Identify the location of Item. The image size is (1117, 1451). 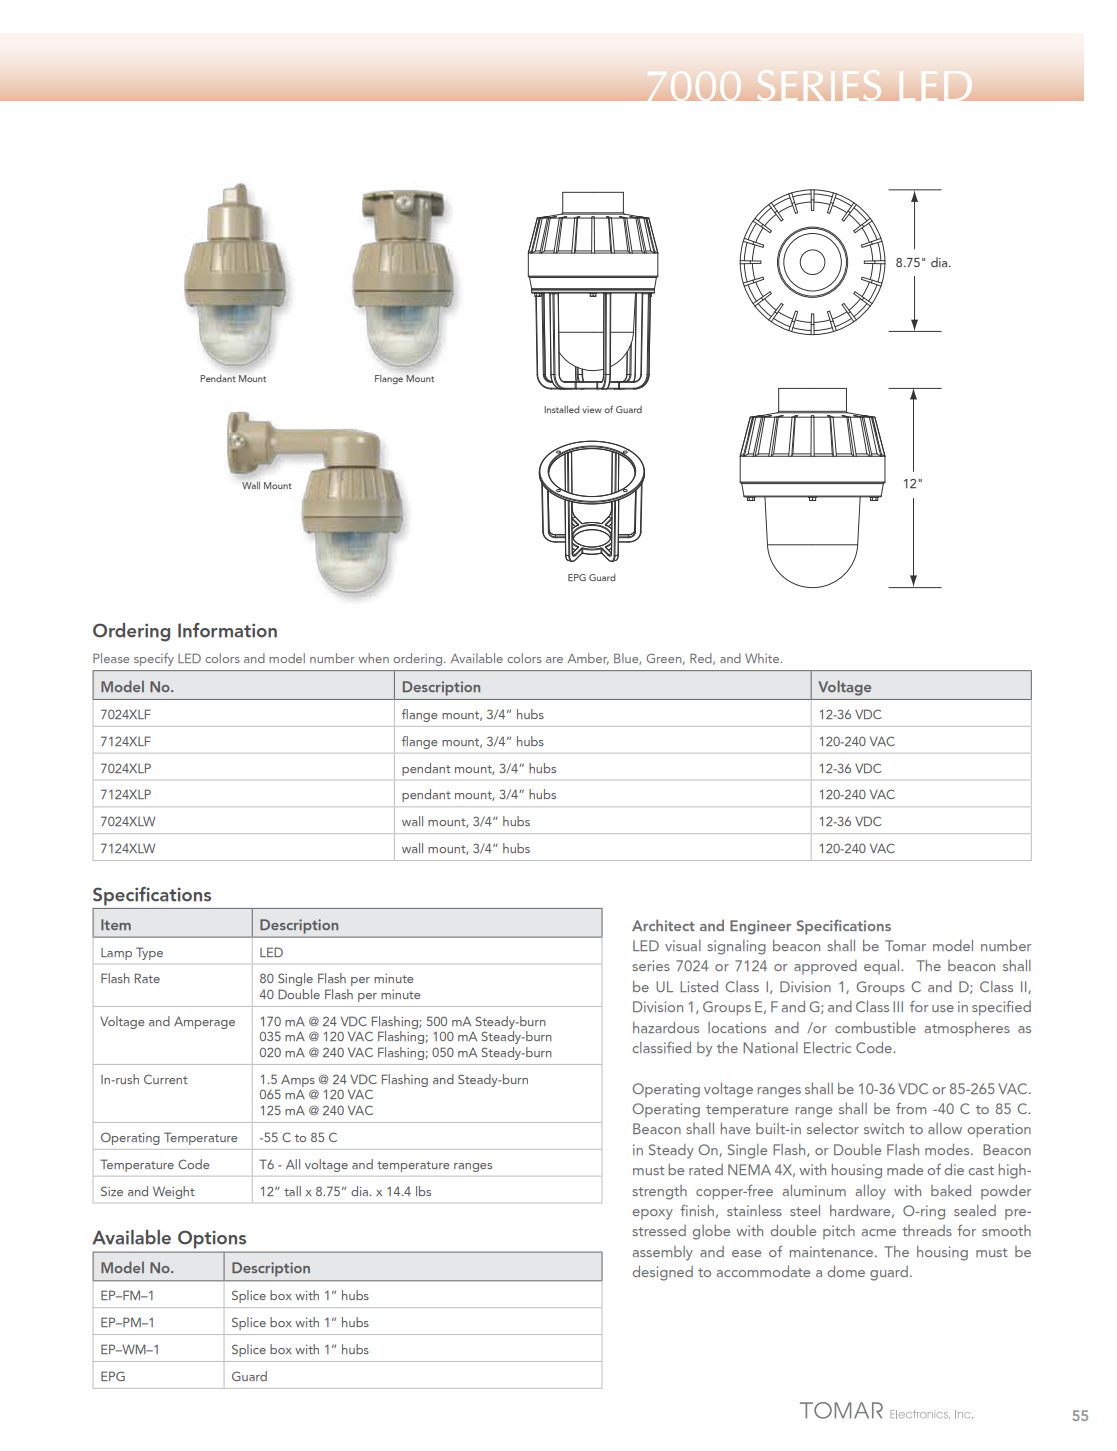
(116, 924).
